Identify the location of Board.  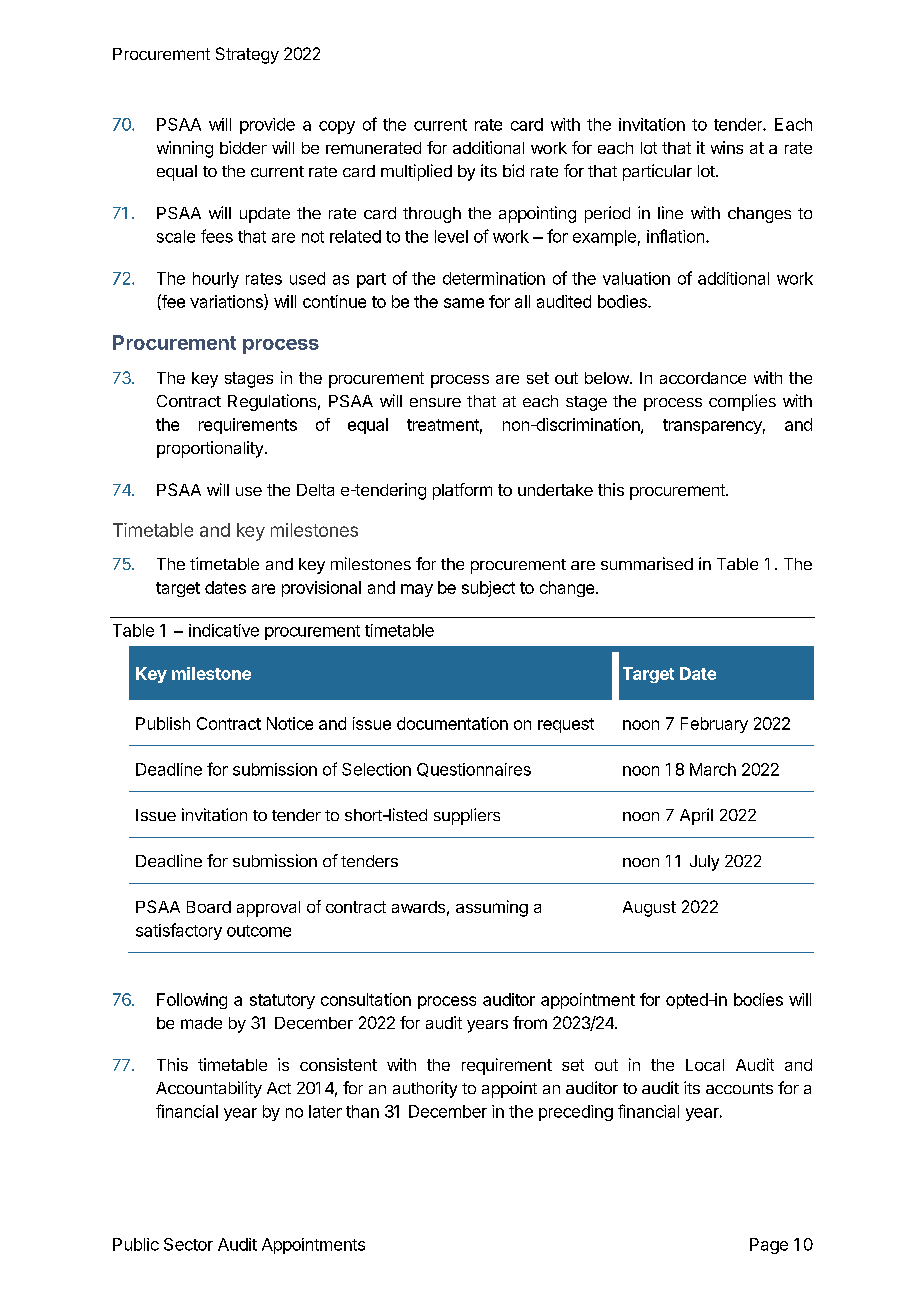
(209, 907).
